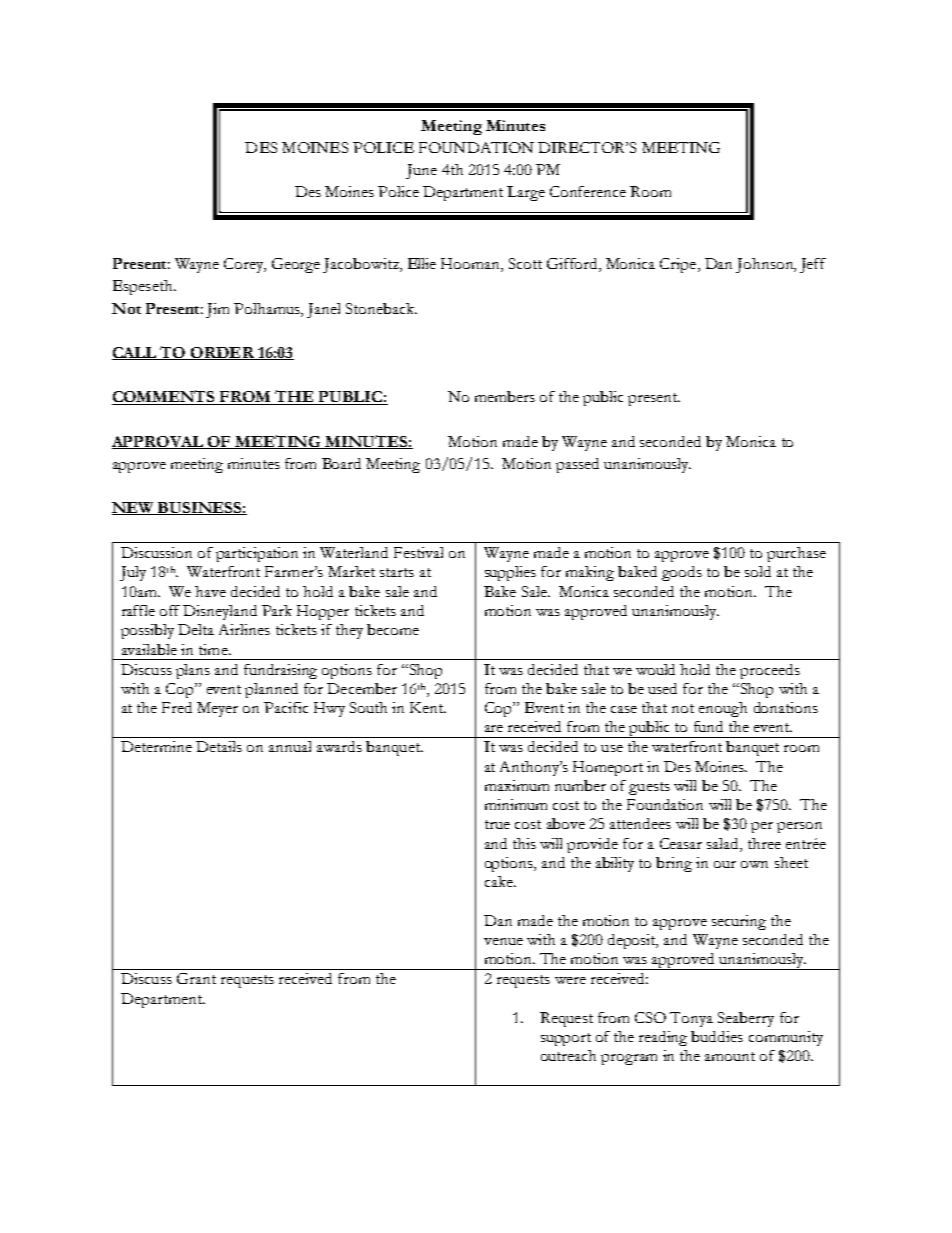  Describe the element at coordinates (219, 746) in the screenshot. I see `Details` at that location.
